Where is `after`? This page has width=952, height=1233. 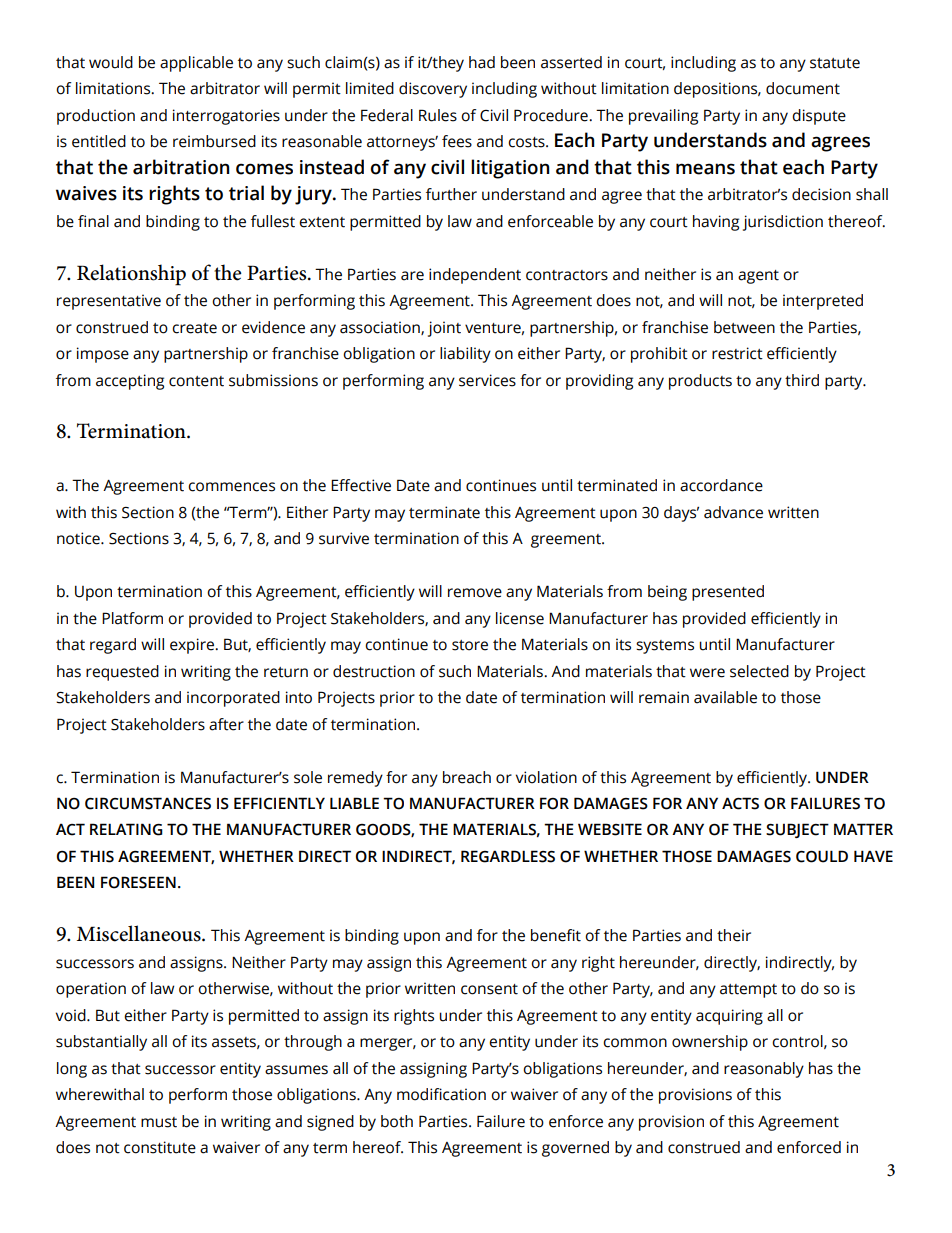 after is located at coordinates (226, 724).
